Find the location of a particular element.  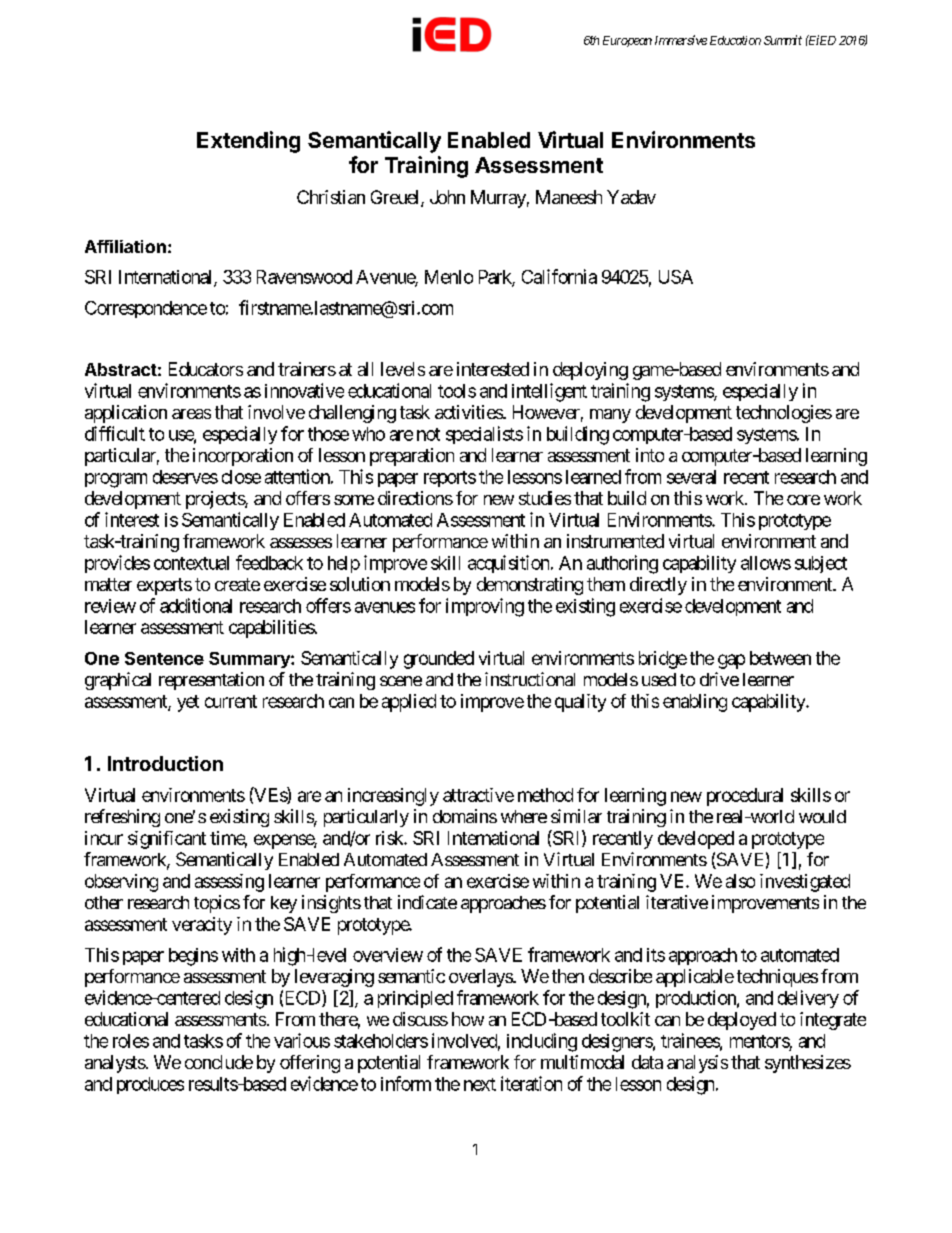

Summit is located at coordinates (783, 40).
